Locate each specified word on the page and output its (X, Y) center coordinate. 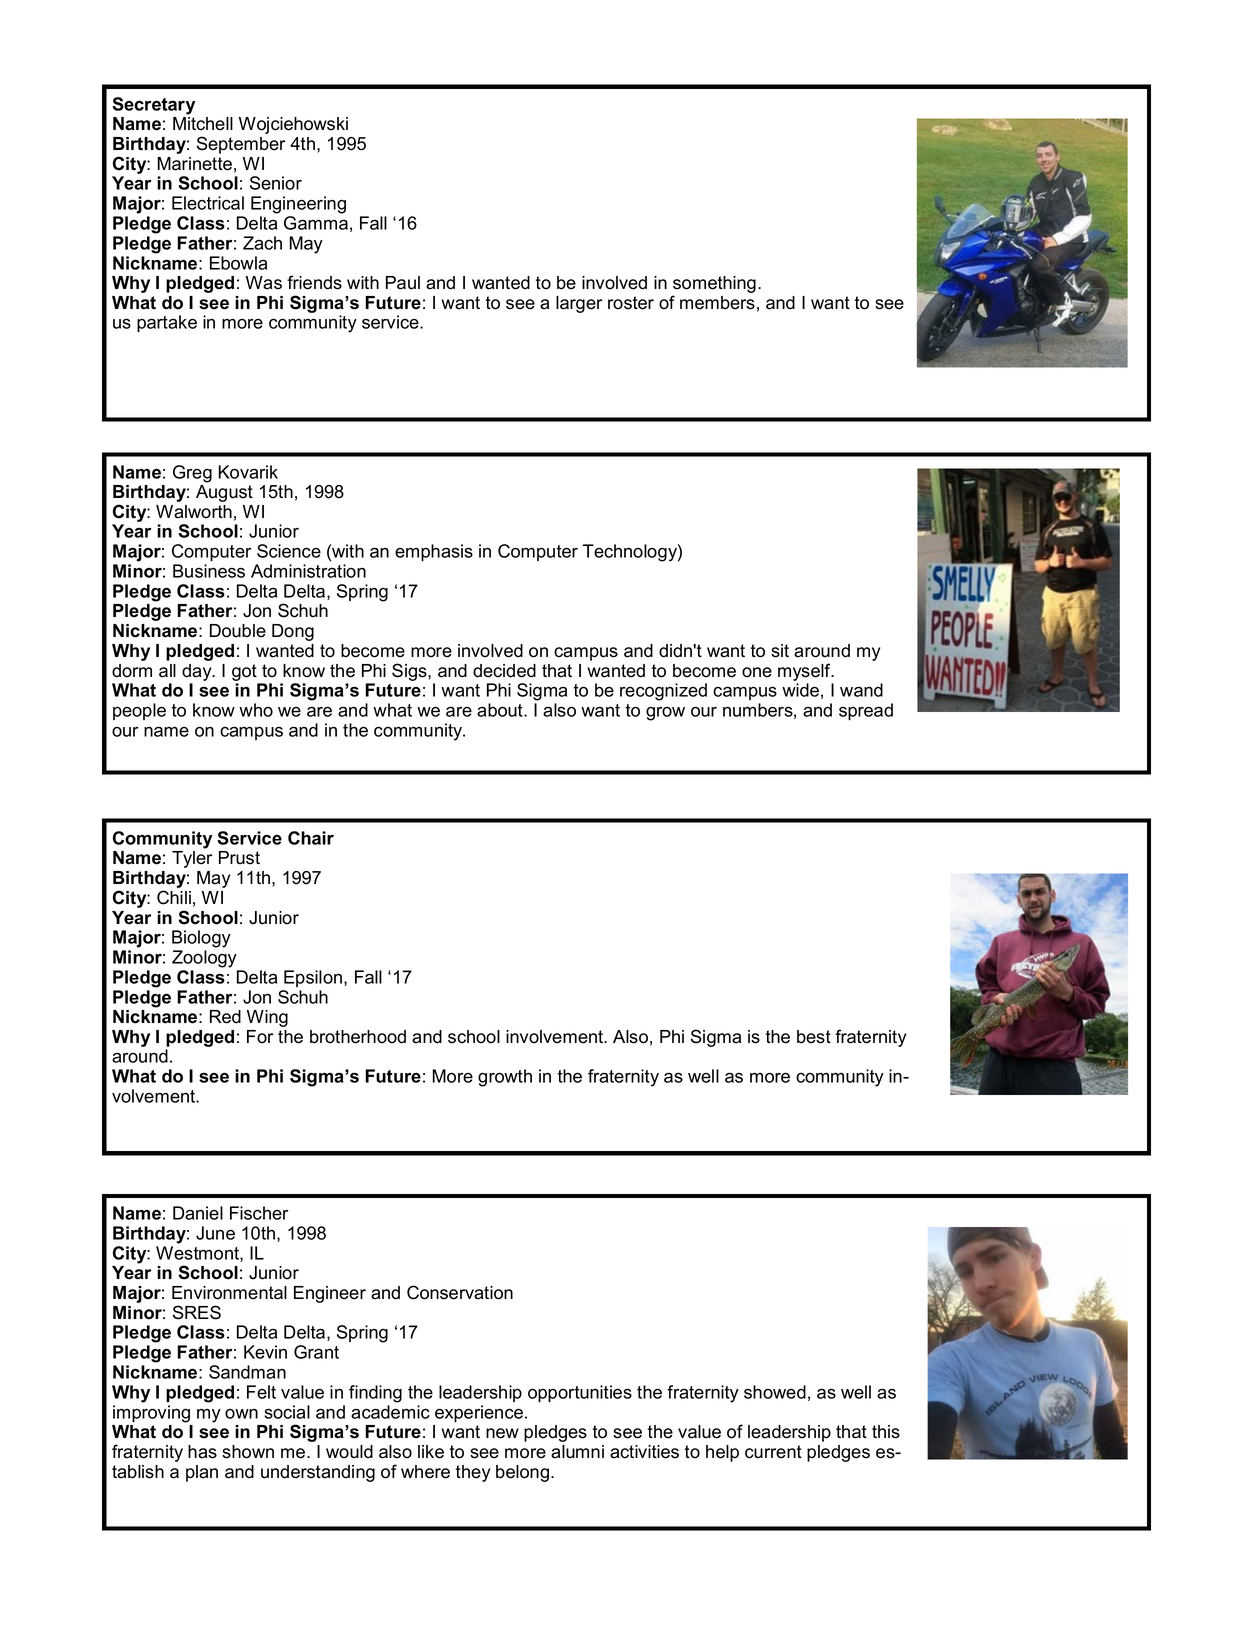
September (241, 145)
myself (805, 672)
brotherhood (358, 1037)
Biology (201, 939)
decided (504, 671)
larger (579, 304)
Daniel (198, 1213)
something (714, 286)
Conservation (460, 1292)
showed (775, 1392)
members (717, 303)
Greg (192, 474)
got (244, 672)
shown (248, 1452)
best (814, 1037)
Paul (403, 283)
